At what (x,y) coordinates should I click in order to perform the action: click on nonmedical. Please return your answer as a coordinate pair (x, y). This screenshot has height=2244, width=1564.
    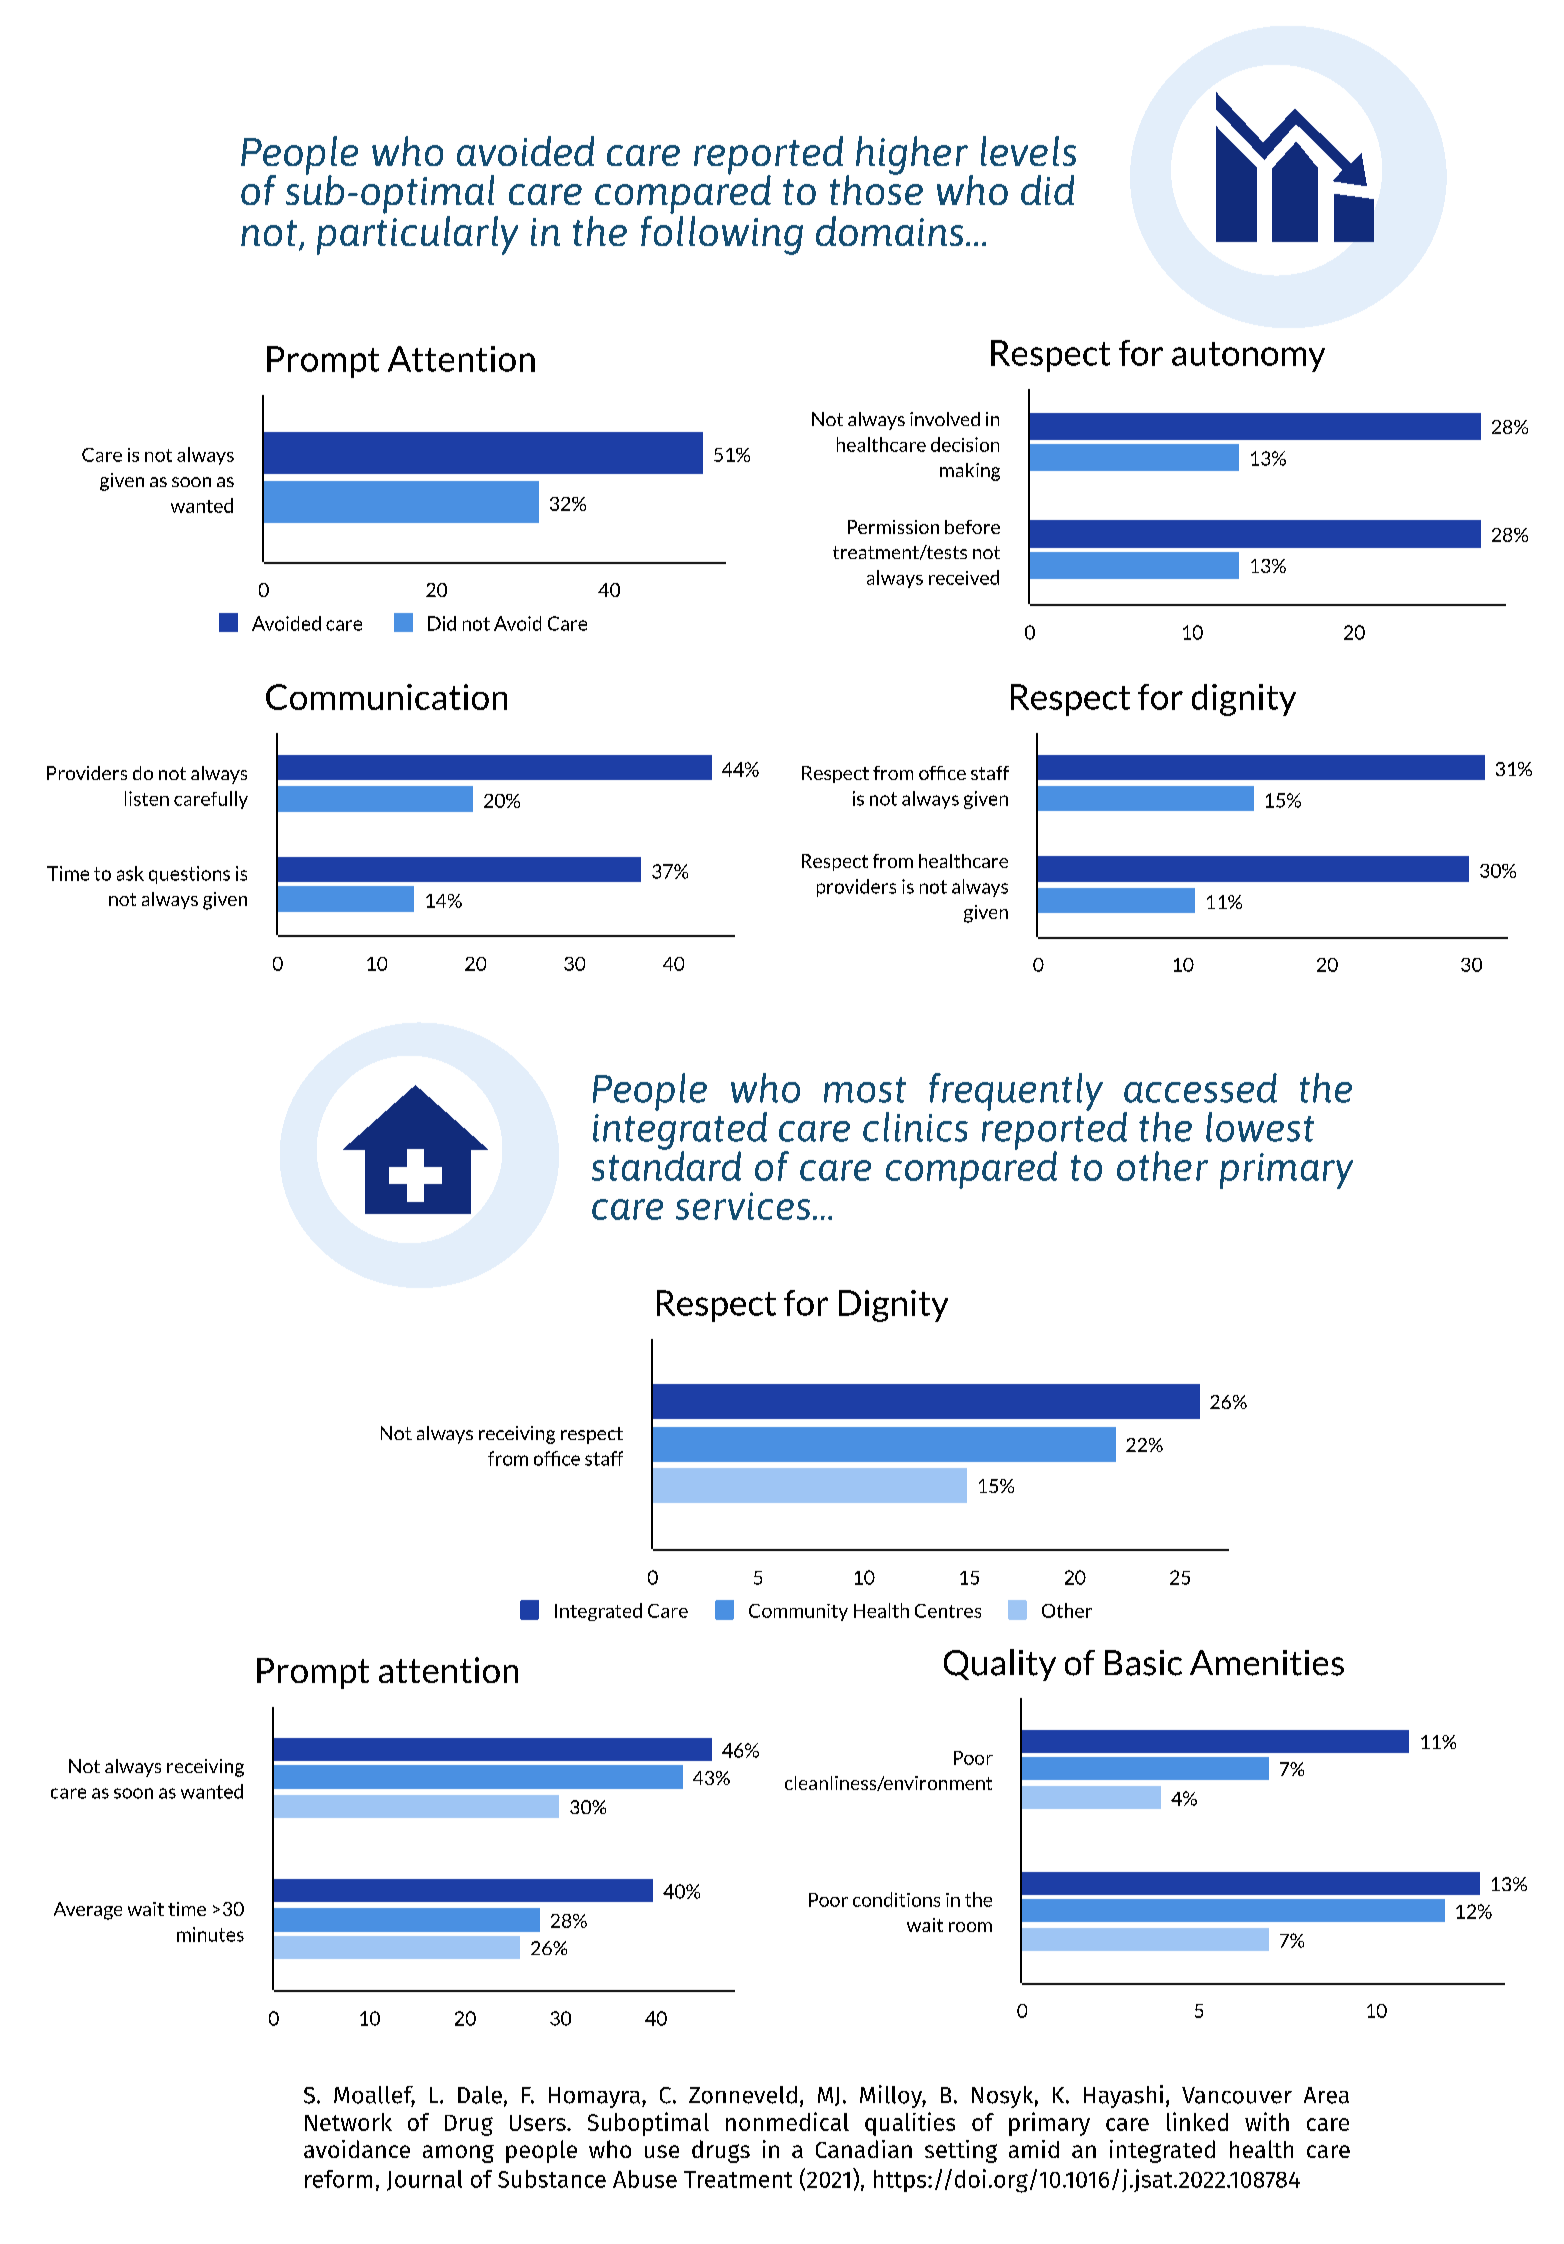
    Looking at the image, I should click on (787, 2121).
